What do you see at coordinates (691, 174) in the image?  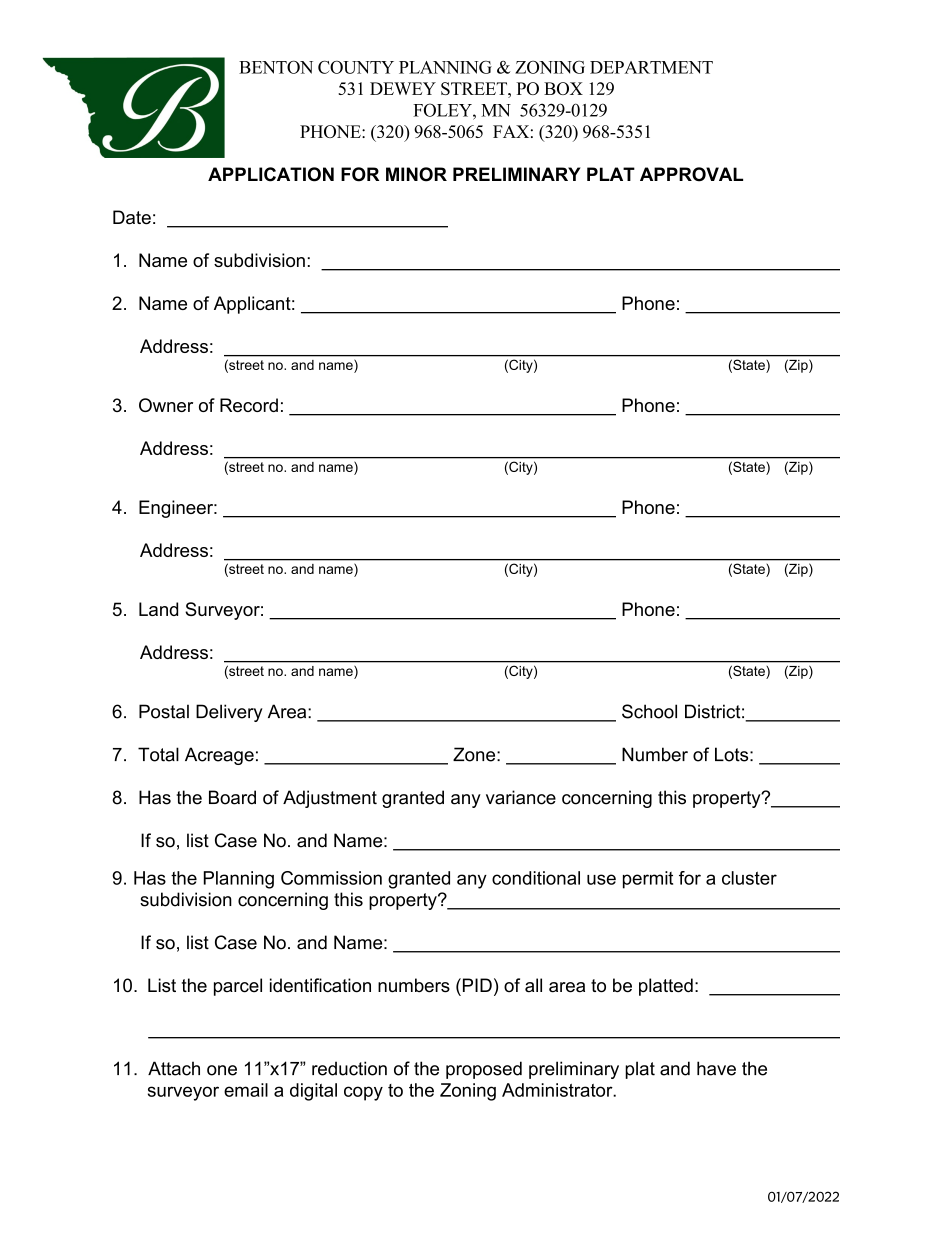 I see `APPROVAL` at bounding box center [691, 174].
